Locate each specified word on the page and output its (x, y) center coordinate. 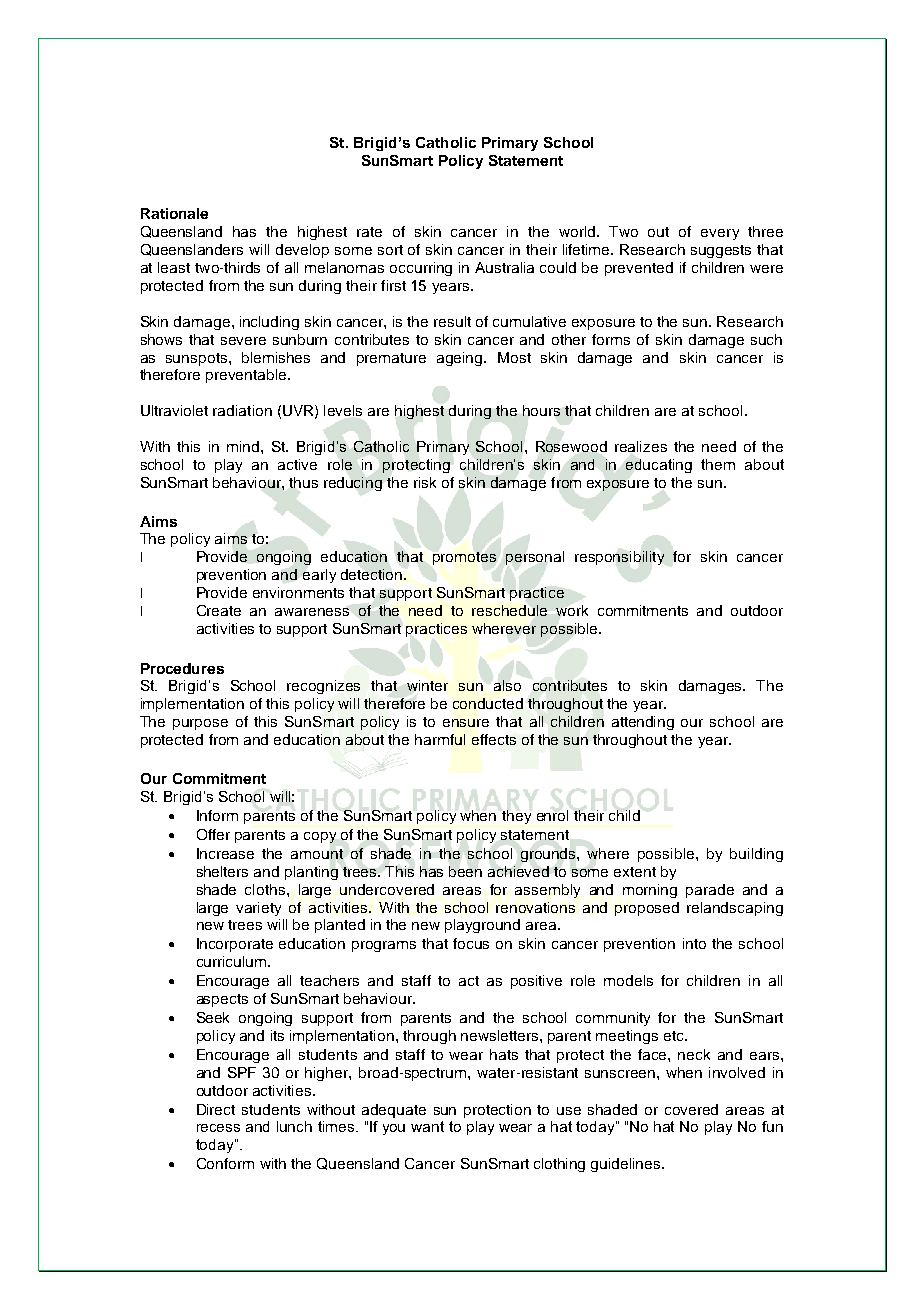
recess (218, 1128)
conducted (488, 703)
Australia (504, 267)
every (720, 234)
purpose (200, 724)
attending (643, 723)
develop (302, 251)
